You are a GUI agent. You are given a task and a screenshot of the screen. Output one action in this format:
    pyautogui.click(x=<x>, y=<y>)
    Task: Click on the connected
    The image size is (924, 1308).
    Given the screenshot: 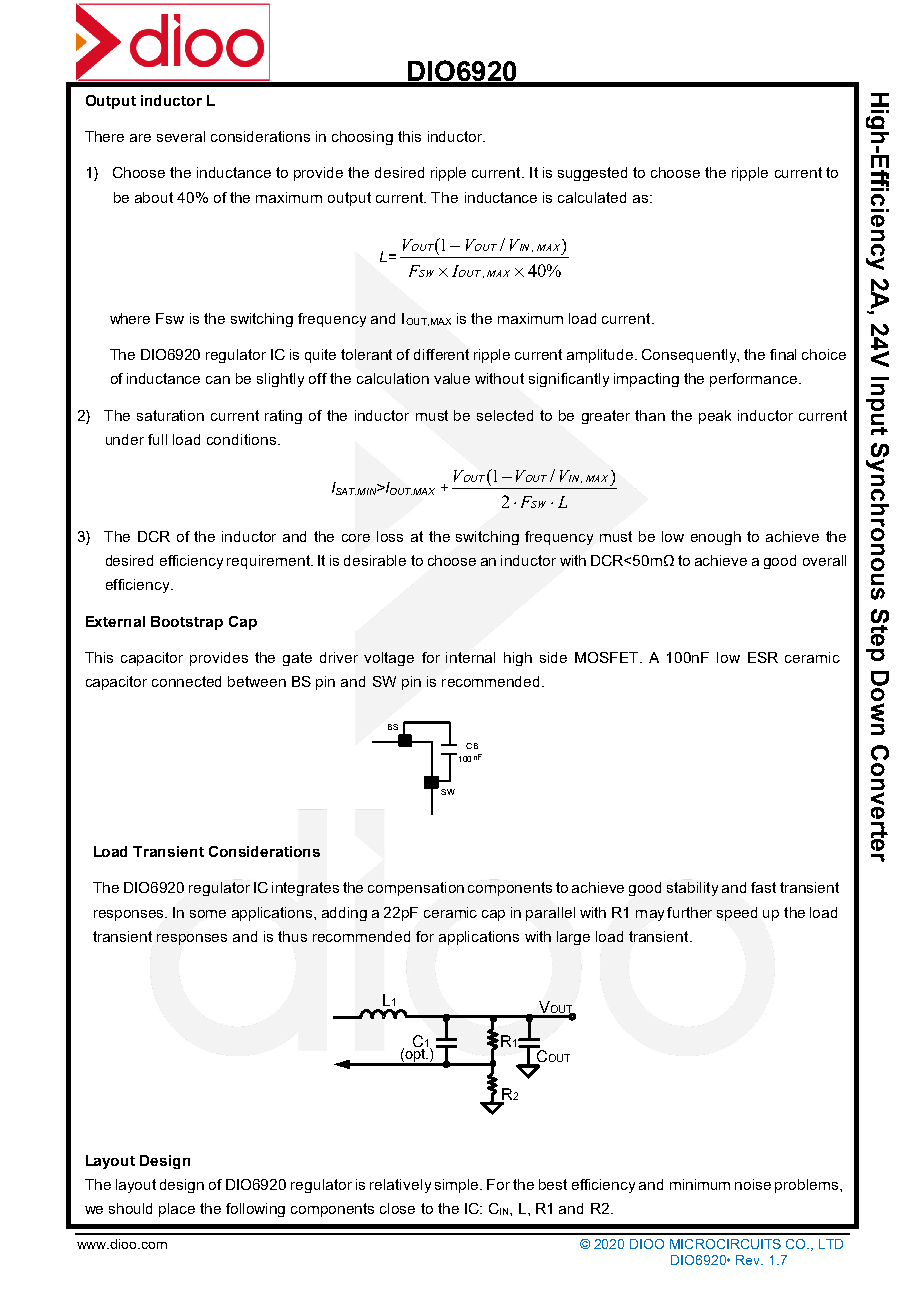 What is the action you would take?
    pyautogui.click(x=186, y=681)
